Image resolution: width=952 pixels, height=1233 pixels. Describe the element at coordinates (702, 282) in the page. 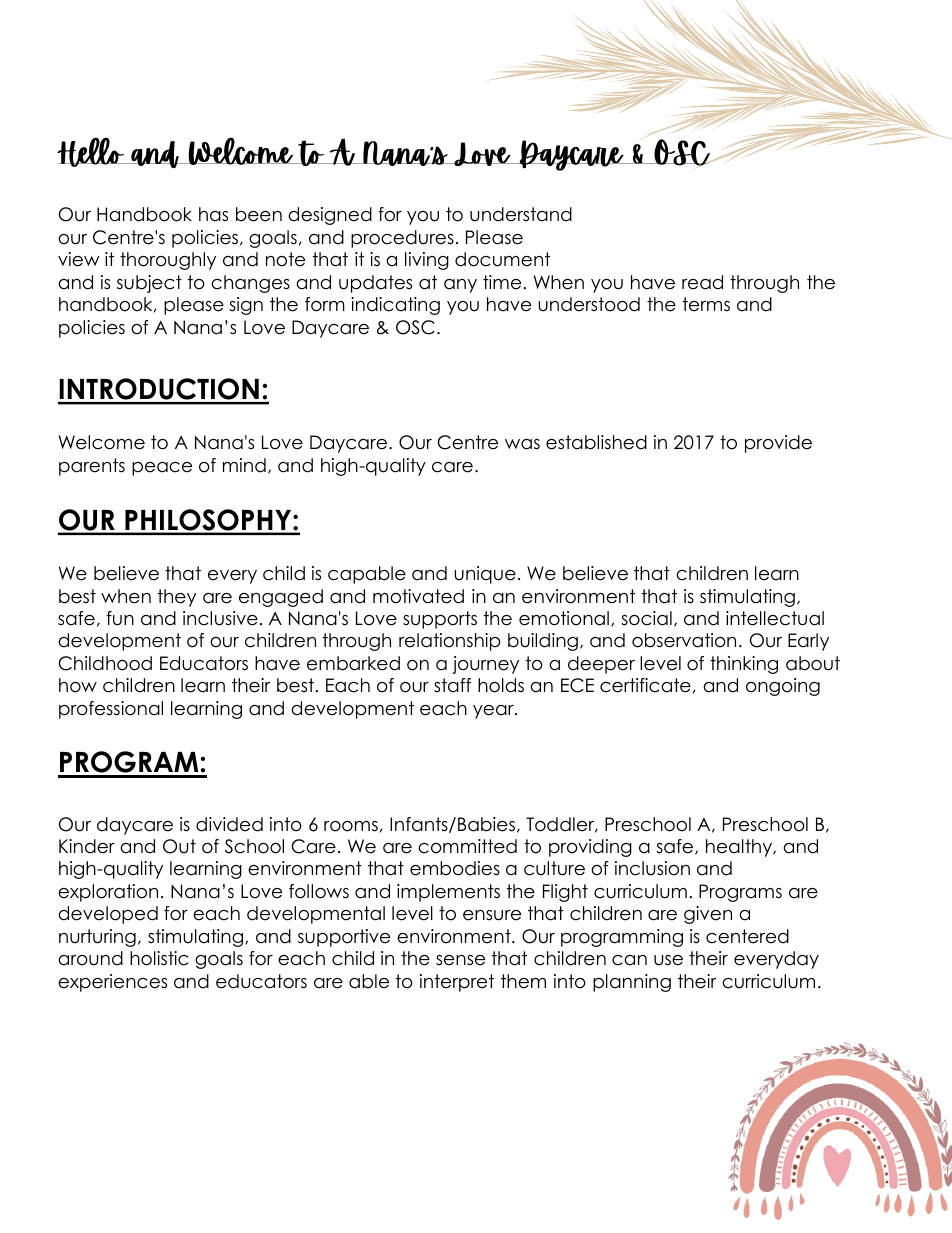

I see `read` at that location.
